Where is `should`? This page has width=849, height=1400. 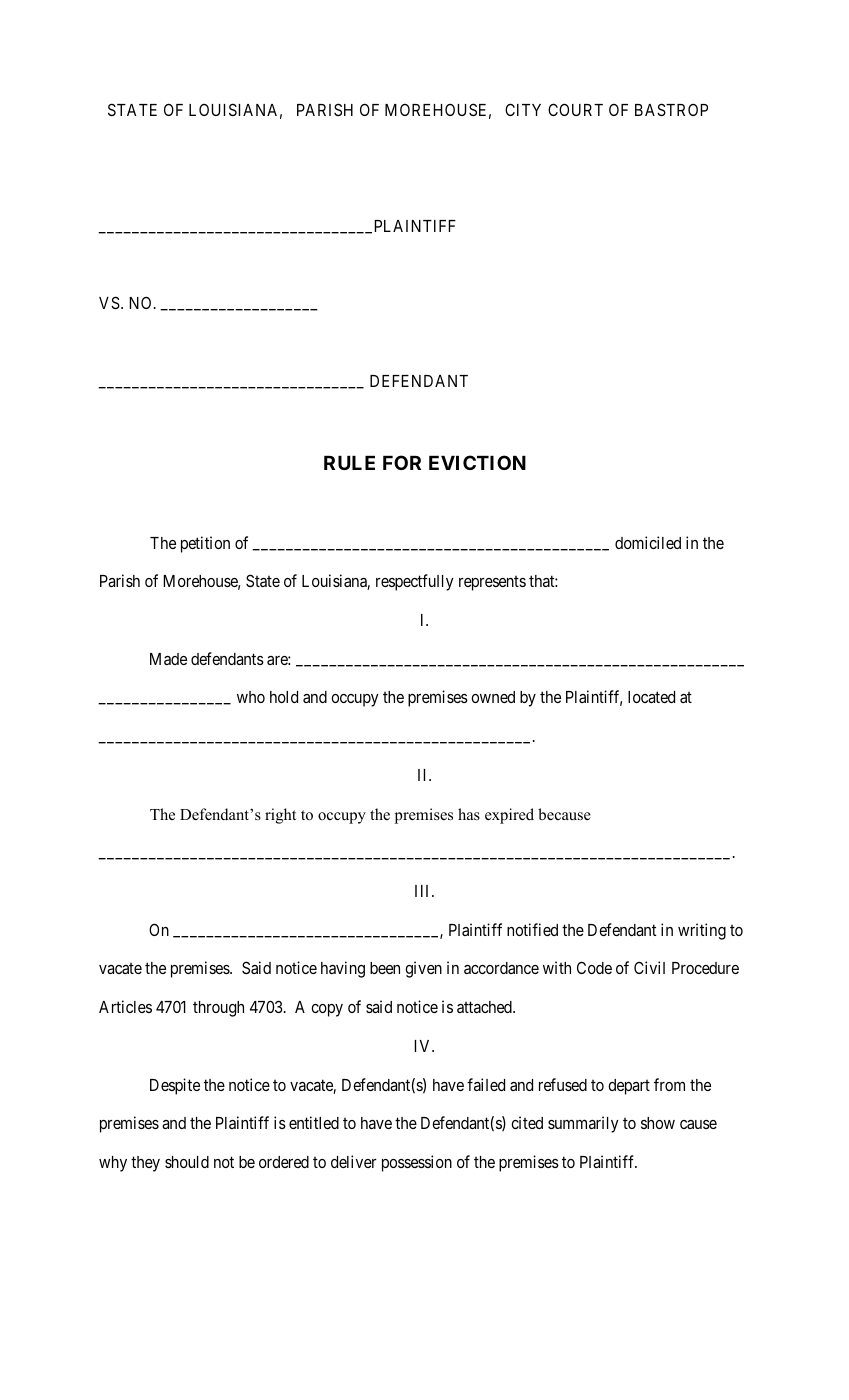 should is located at coordinates (187, 1162).
